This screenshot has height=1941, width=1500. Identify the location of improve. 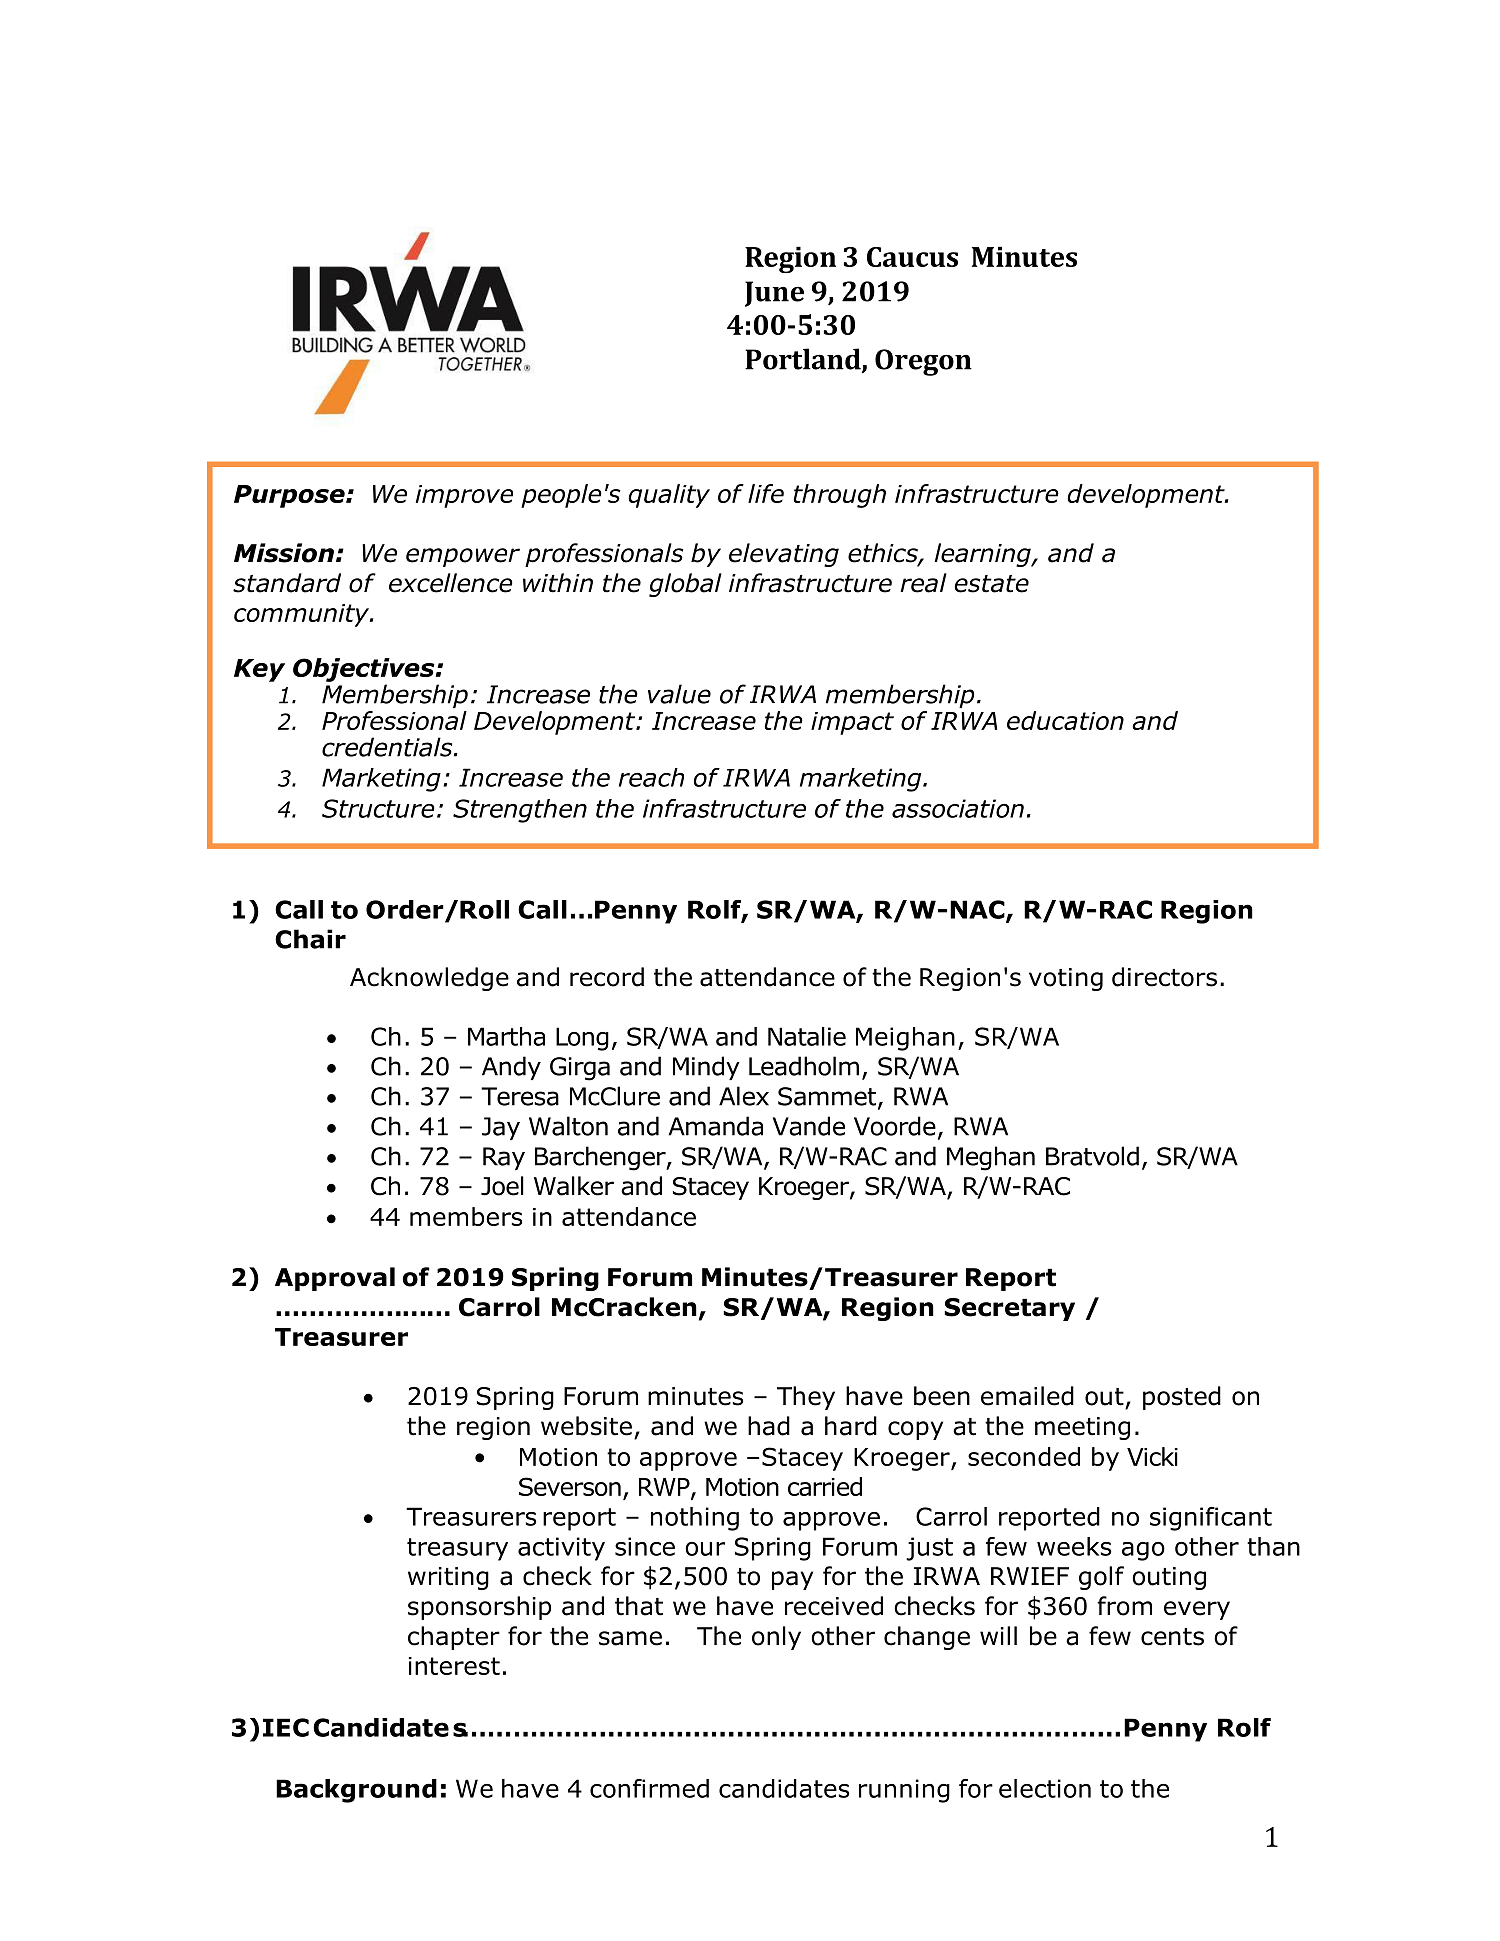
(464, 496).
